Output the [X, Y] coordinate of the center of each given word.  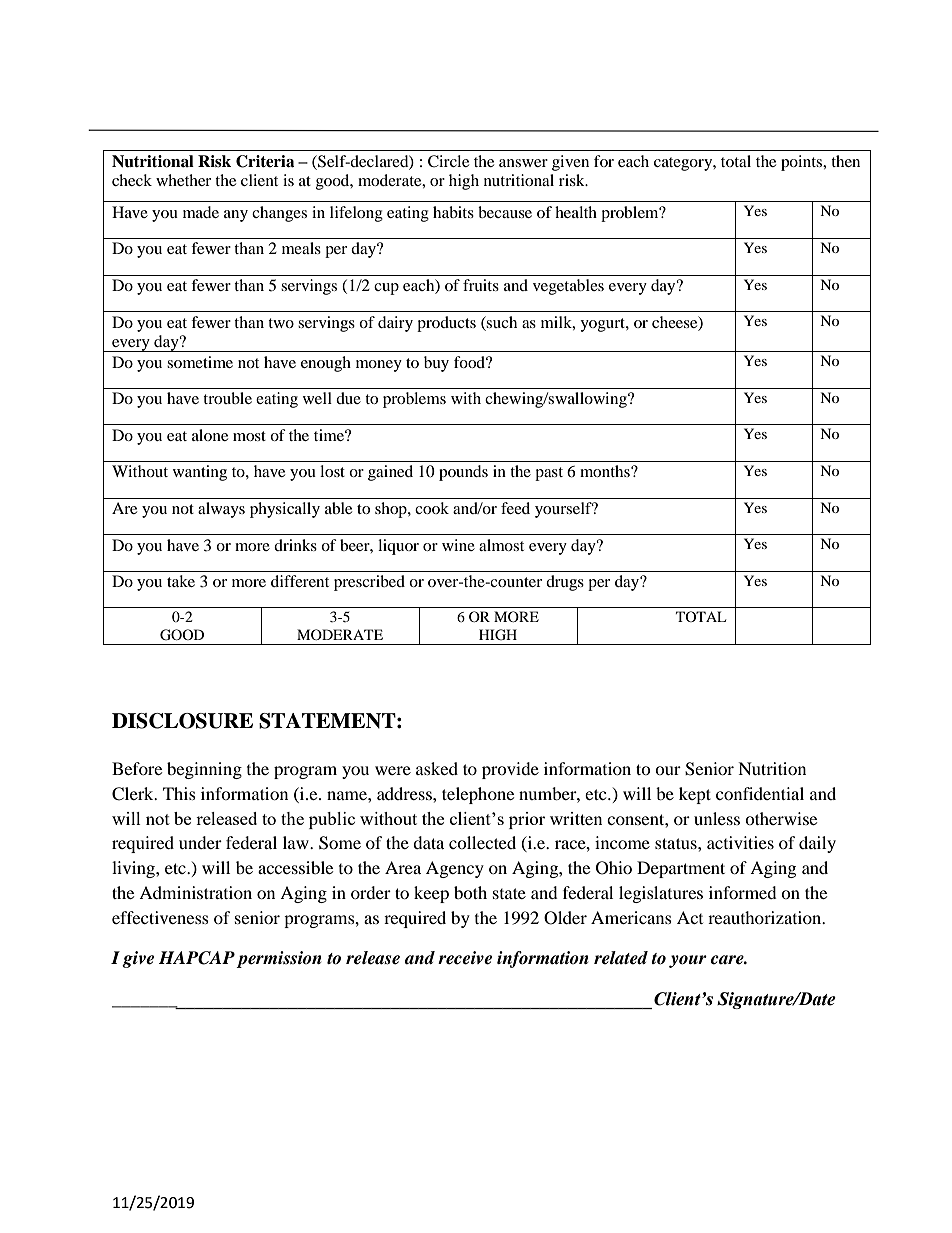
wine [458, 545]
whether [183, 180]
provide [510, 770]
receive [465, 958]
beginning [204, 770]
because [505, 212]
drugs [565, 583]
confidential [760, 793]
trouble [227, 398]
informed [743, 892]
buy [436, 364]
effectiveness [160, 917]
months [606, 471]
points [803, 163]
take [181, 581]
